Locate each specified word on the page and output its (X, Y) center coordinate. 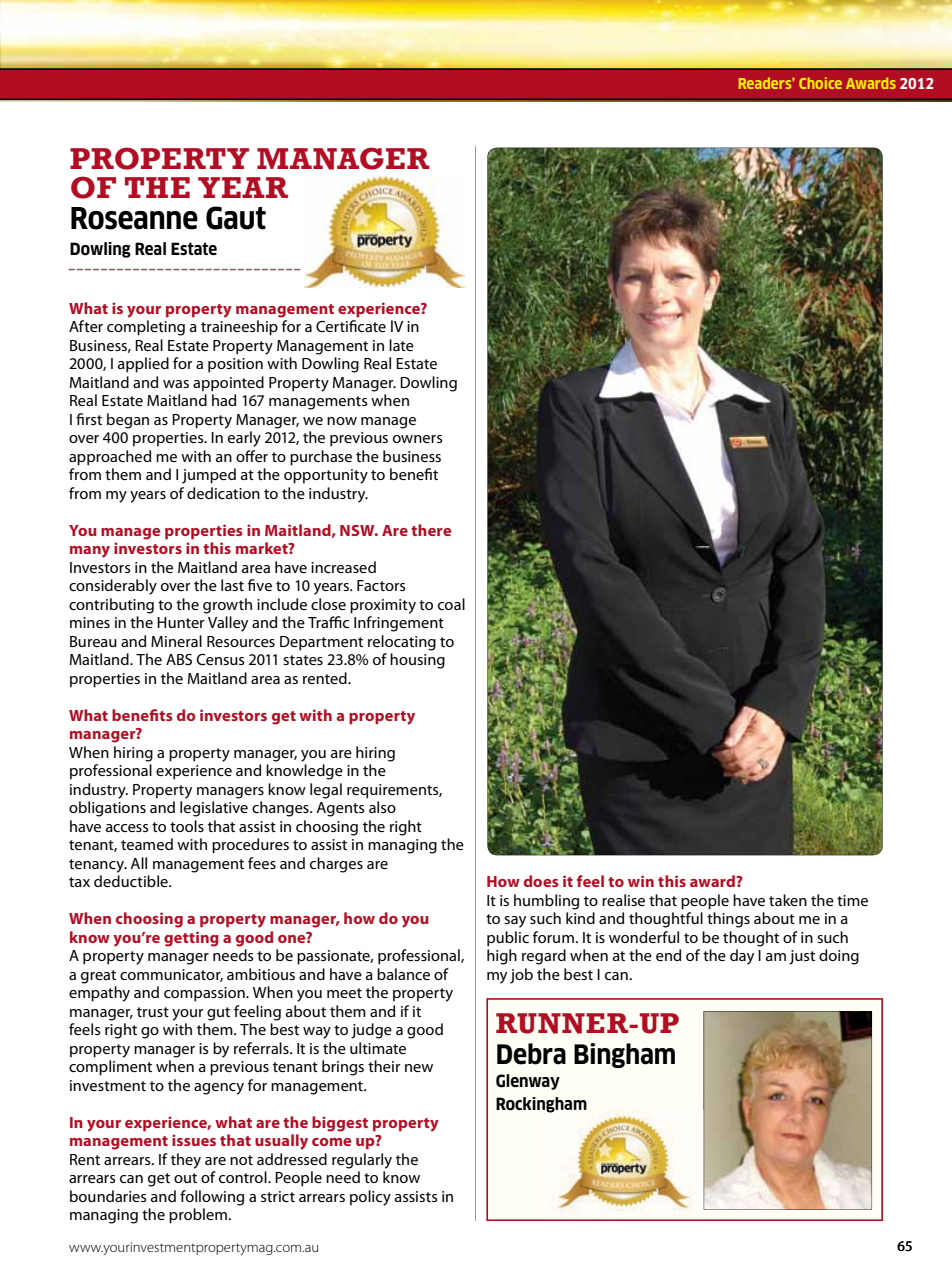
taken (788, 900)
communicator (171, 975)
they (186, 1161)
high (502, 957)
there (431, 530)
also (382, 807)
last (232, 585)
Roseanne (134, 218)
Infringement (399, 624)
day (742, 957)
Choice (820, 83)
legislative (214, 809)
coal (451, 604)
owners (418, 439)
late (401, 345)
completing (146, 328)
